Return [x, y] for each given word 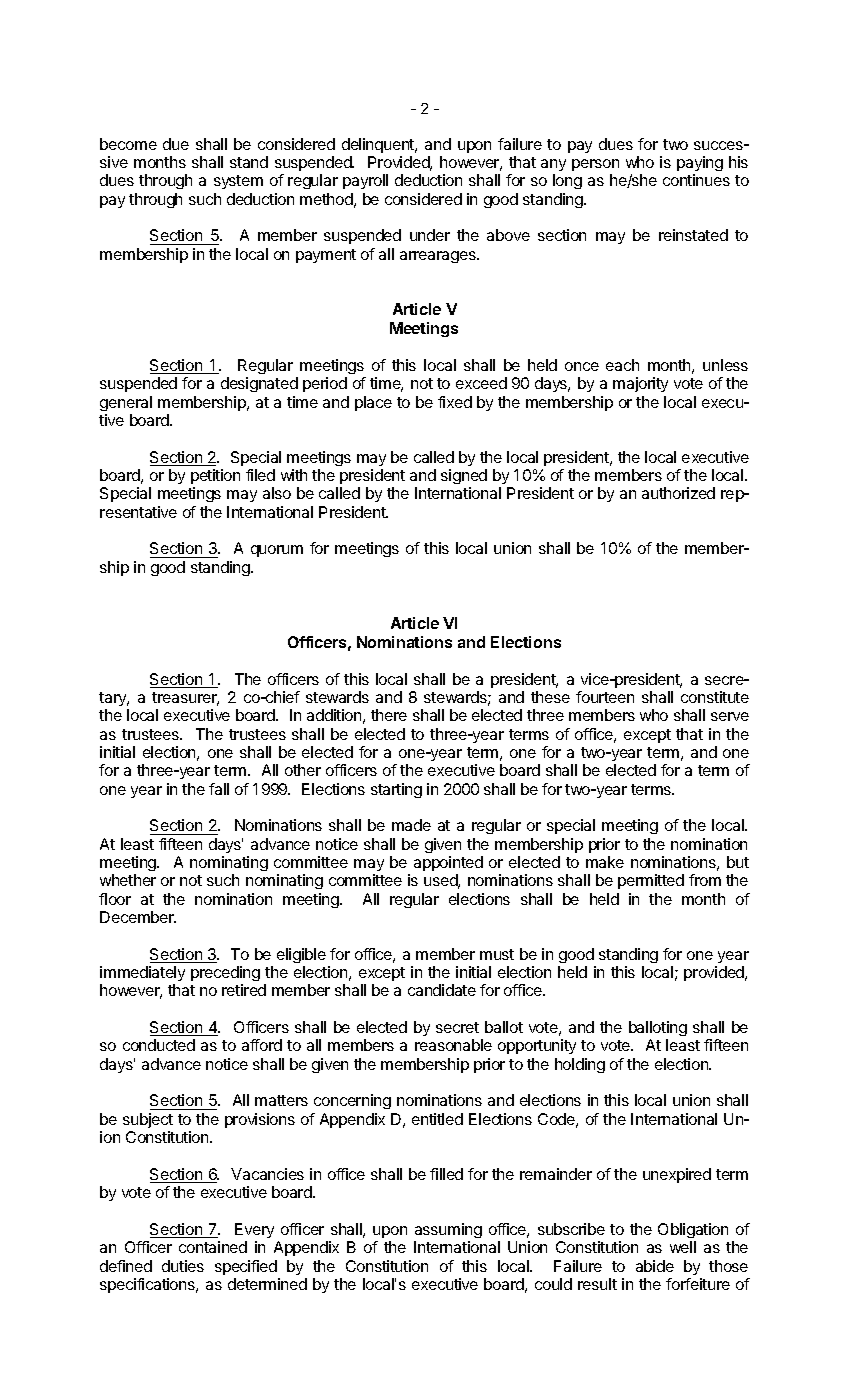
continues [696, 180]
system [238, 182]
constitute [715, 697]
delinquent [379, 145]
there [389, 715]
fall [219, 789]
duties [183, 1266]
